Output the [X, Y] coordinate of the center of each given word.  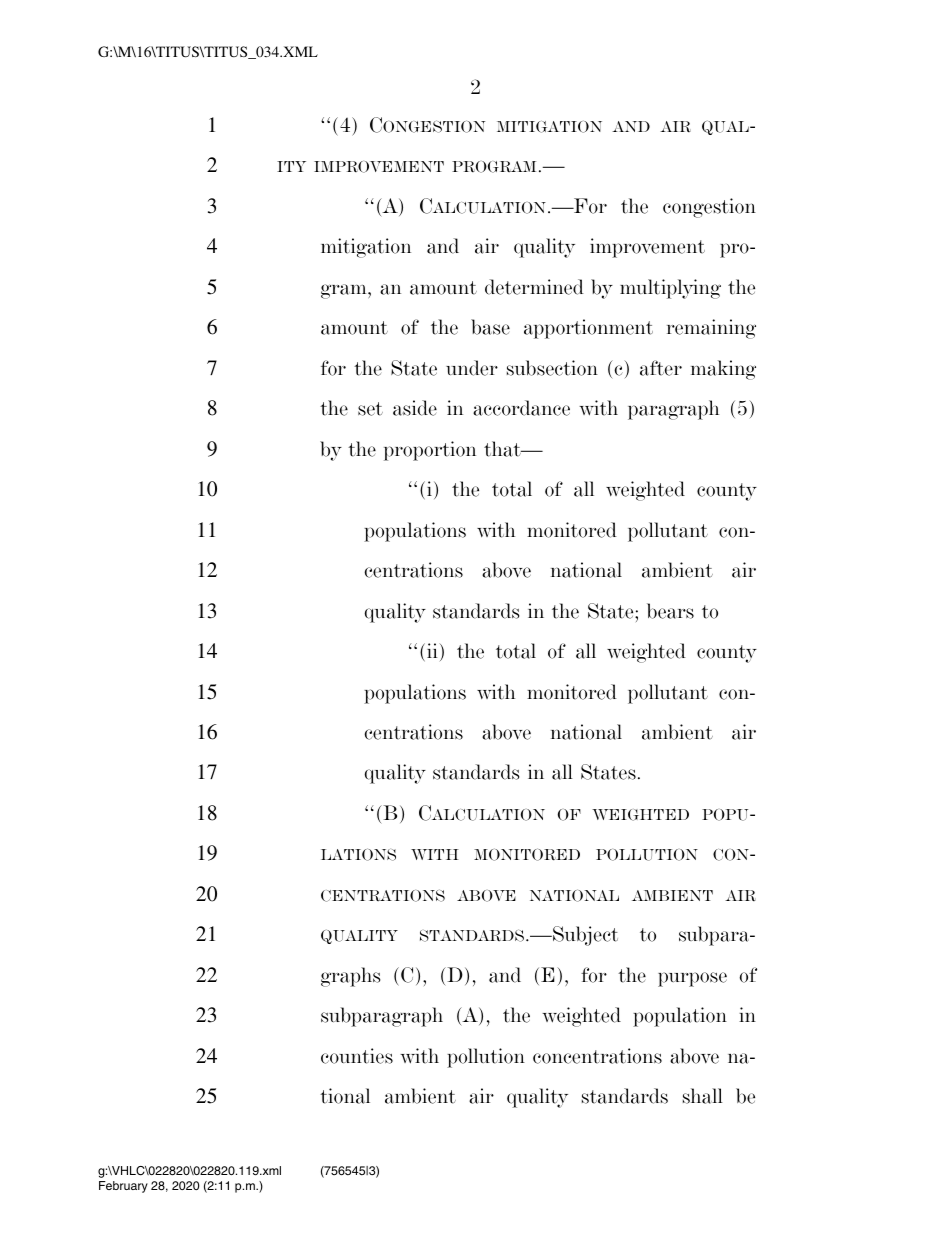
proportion [430, 451]
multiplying [670, 289]
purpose [692, 979]
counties [357, 1056]
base [490, 327]
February [123, 1187]
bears [670, 611]
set [370, 409]
